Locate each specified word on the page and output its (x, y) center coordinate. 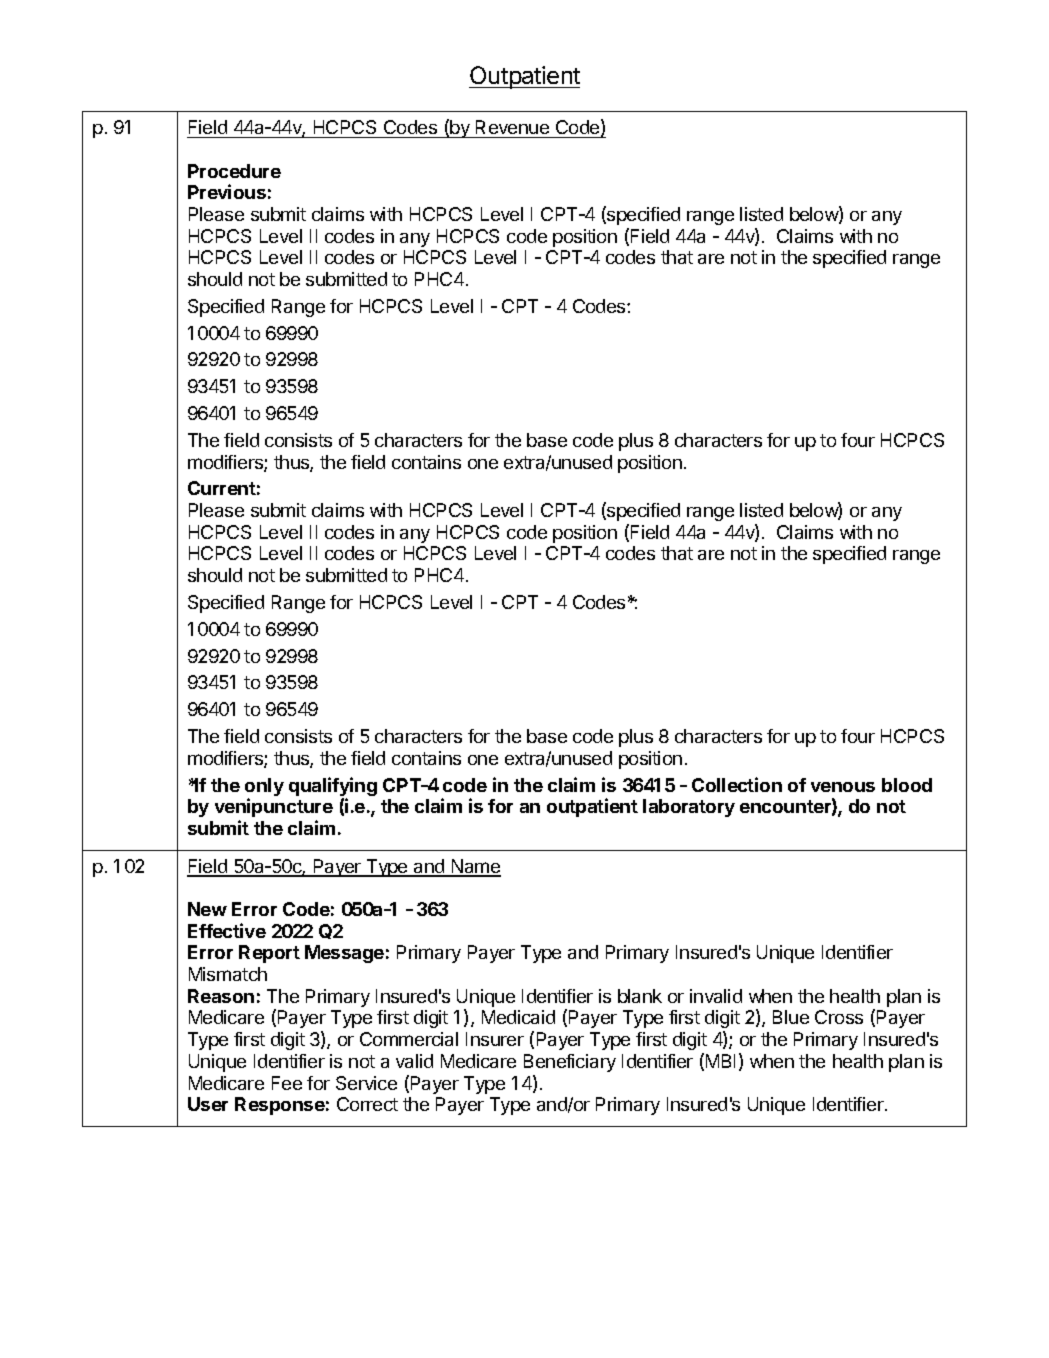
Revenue (512, 127)
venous (843, 787)
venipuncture (274, 807)
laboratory (689, 808)
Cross (839, 1017)
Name (475, 867)
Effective (227, 930)
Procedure (234, 171)
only (264, 788)
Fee (287, 1083)
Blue (791, 1017)
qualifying (333, 788)
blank (640, 996)
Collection (737, 784)
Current (222, 488)
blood (907, 785)
